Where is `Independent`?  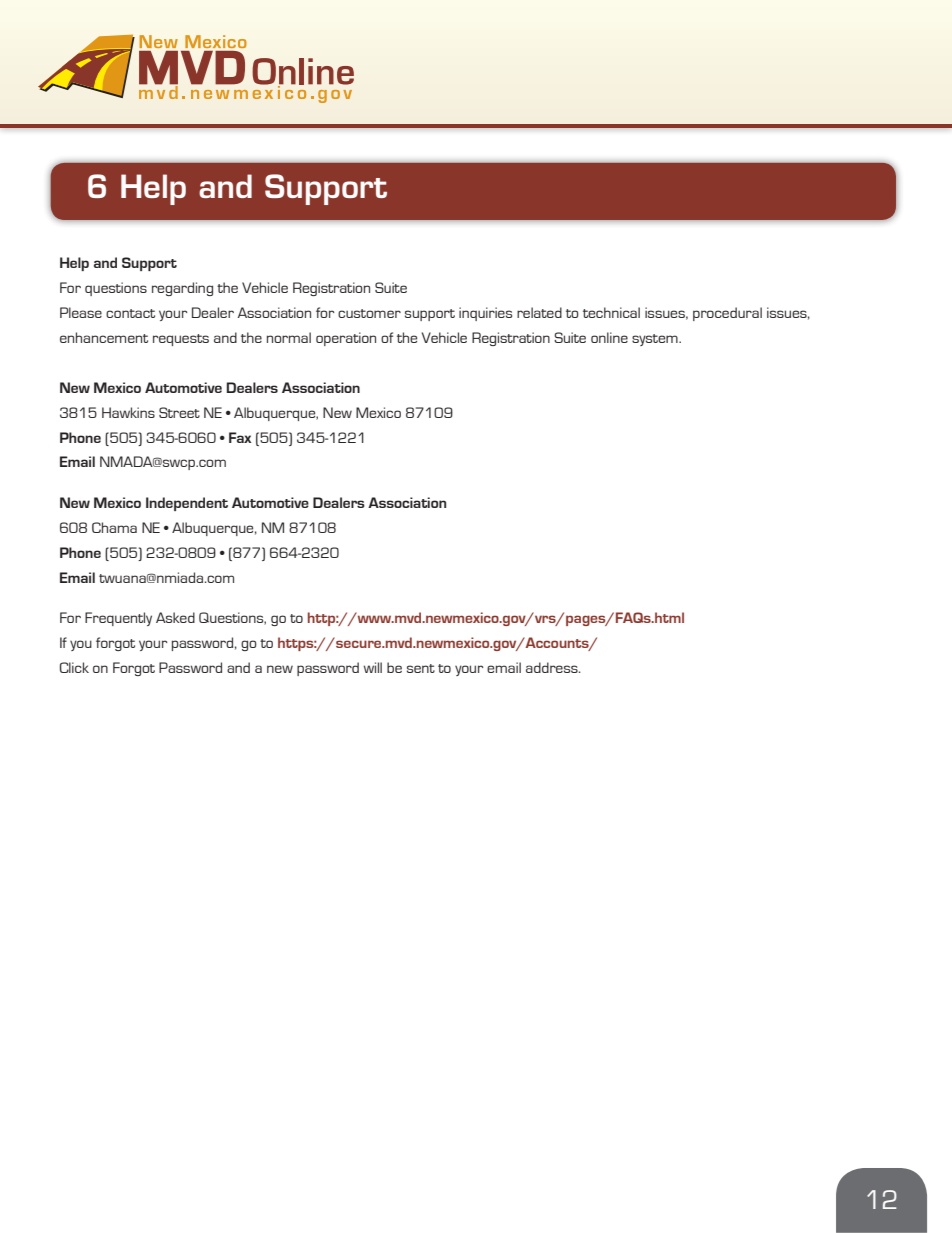
Independent is located at coordinates (187, 504).
